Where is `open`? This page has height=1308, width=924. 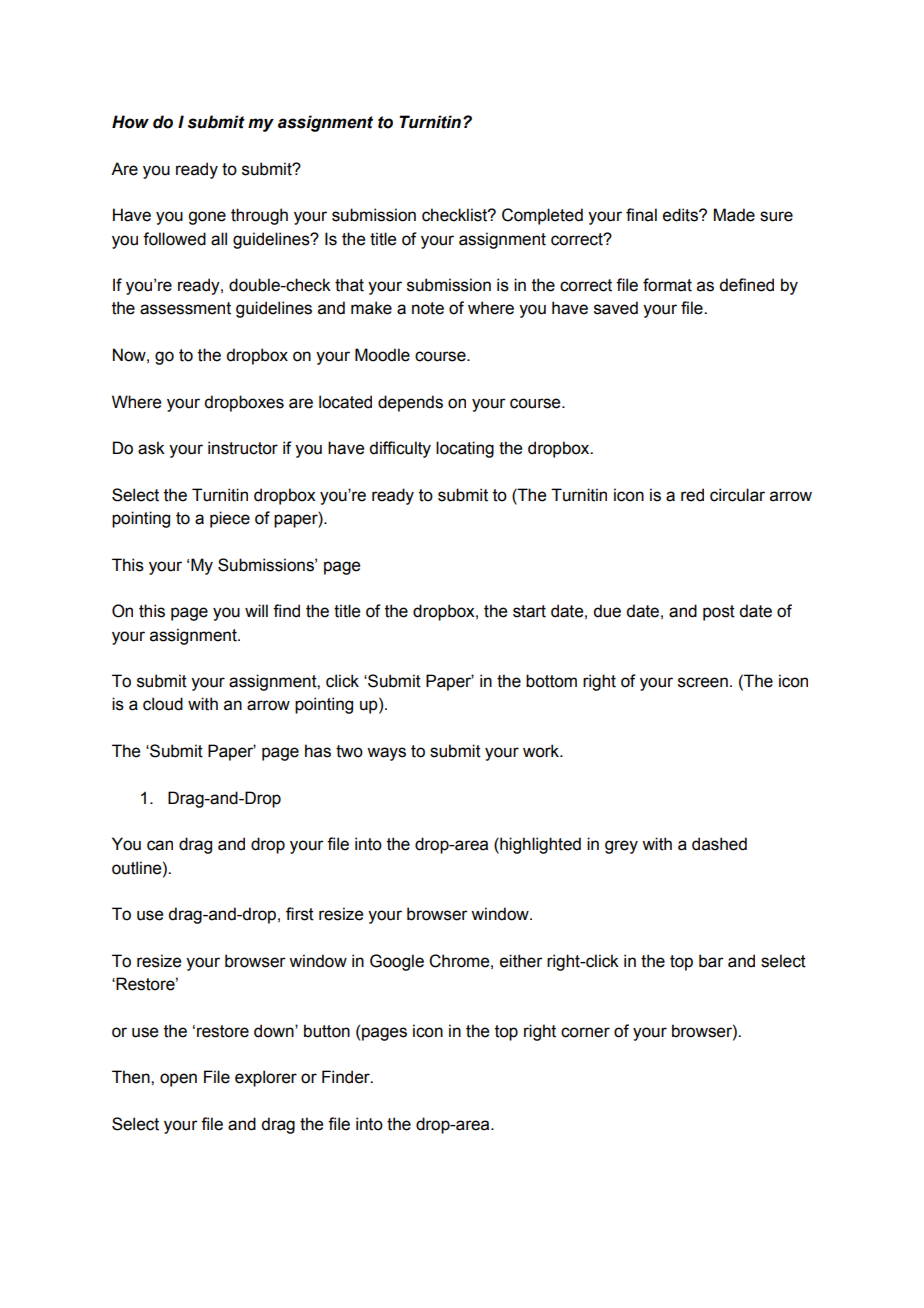 open is located at coordinates (178, 1080).
